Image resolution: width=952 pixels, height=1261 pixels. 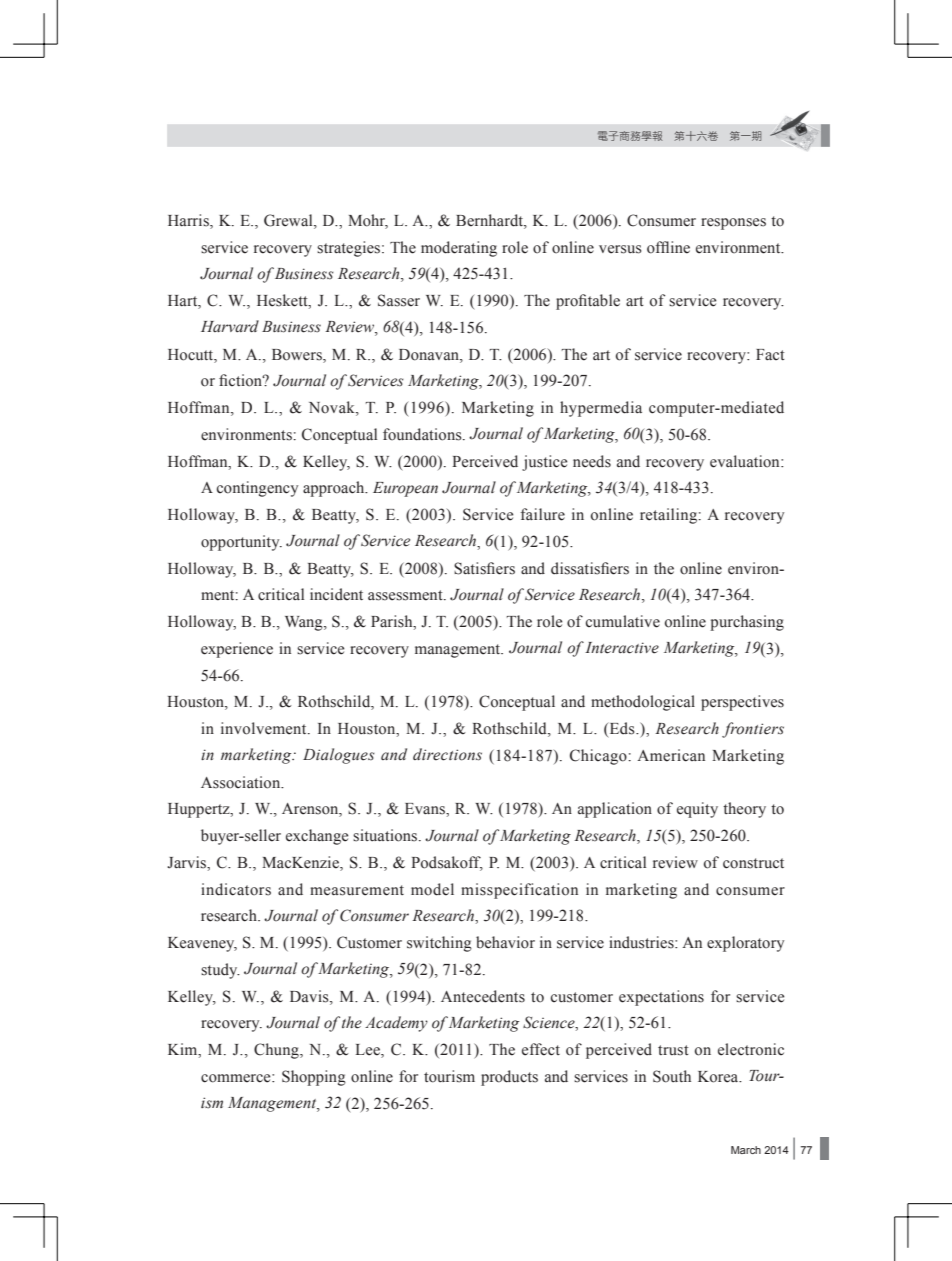 I want to click on equity, so click(x=697, y=810).
